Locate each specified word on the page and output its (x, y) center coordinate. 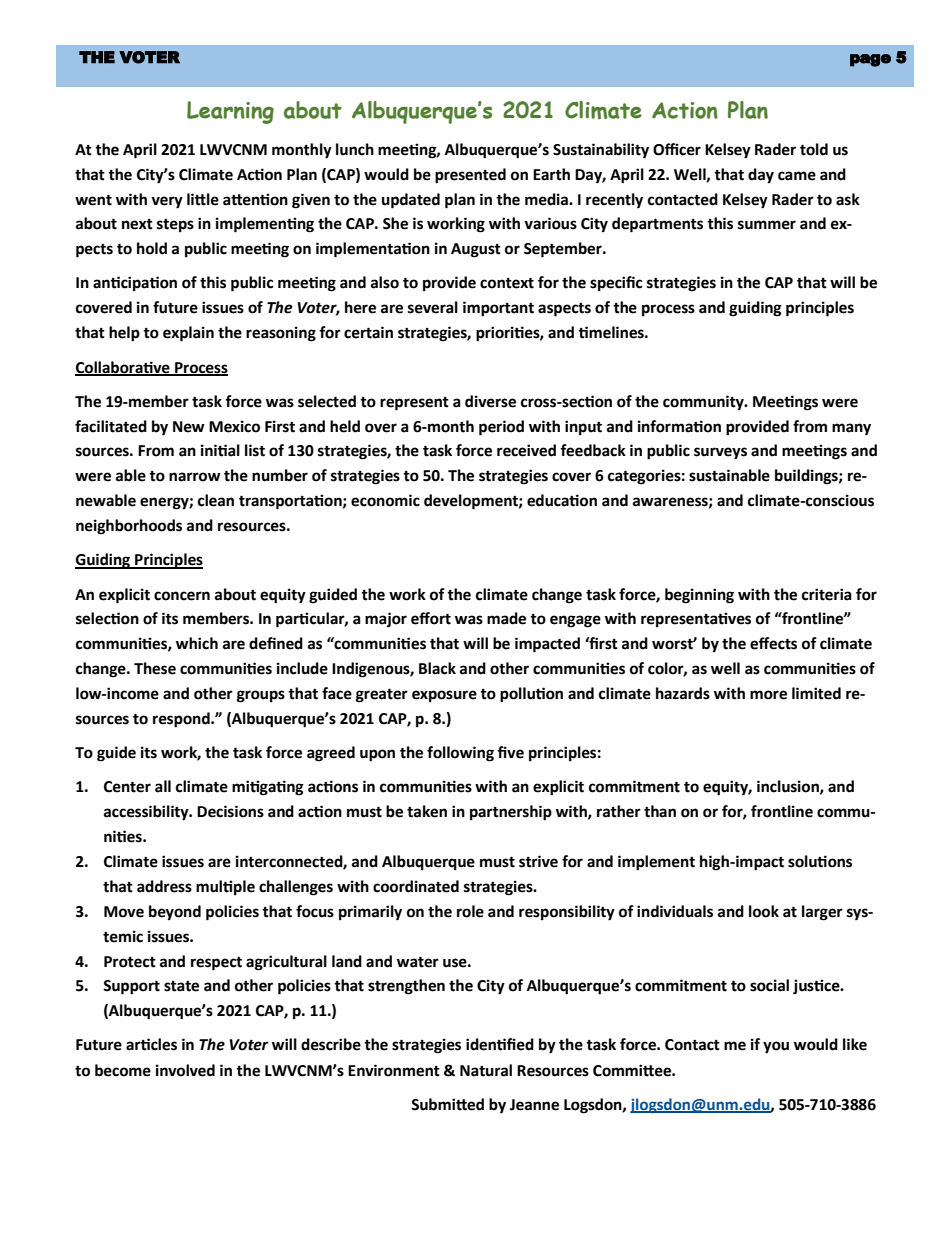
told (814, 149)
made (506, 618)
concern (182, 596)
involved (185, 1070)
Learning (230, 112)
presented (470, 176)
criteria (827, 594)
